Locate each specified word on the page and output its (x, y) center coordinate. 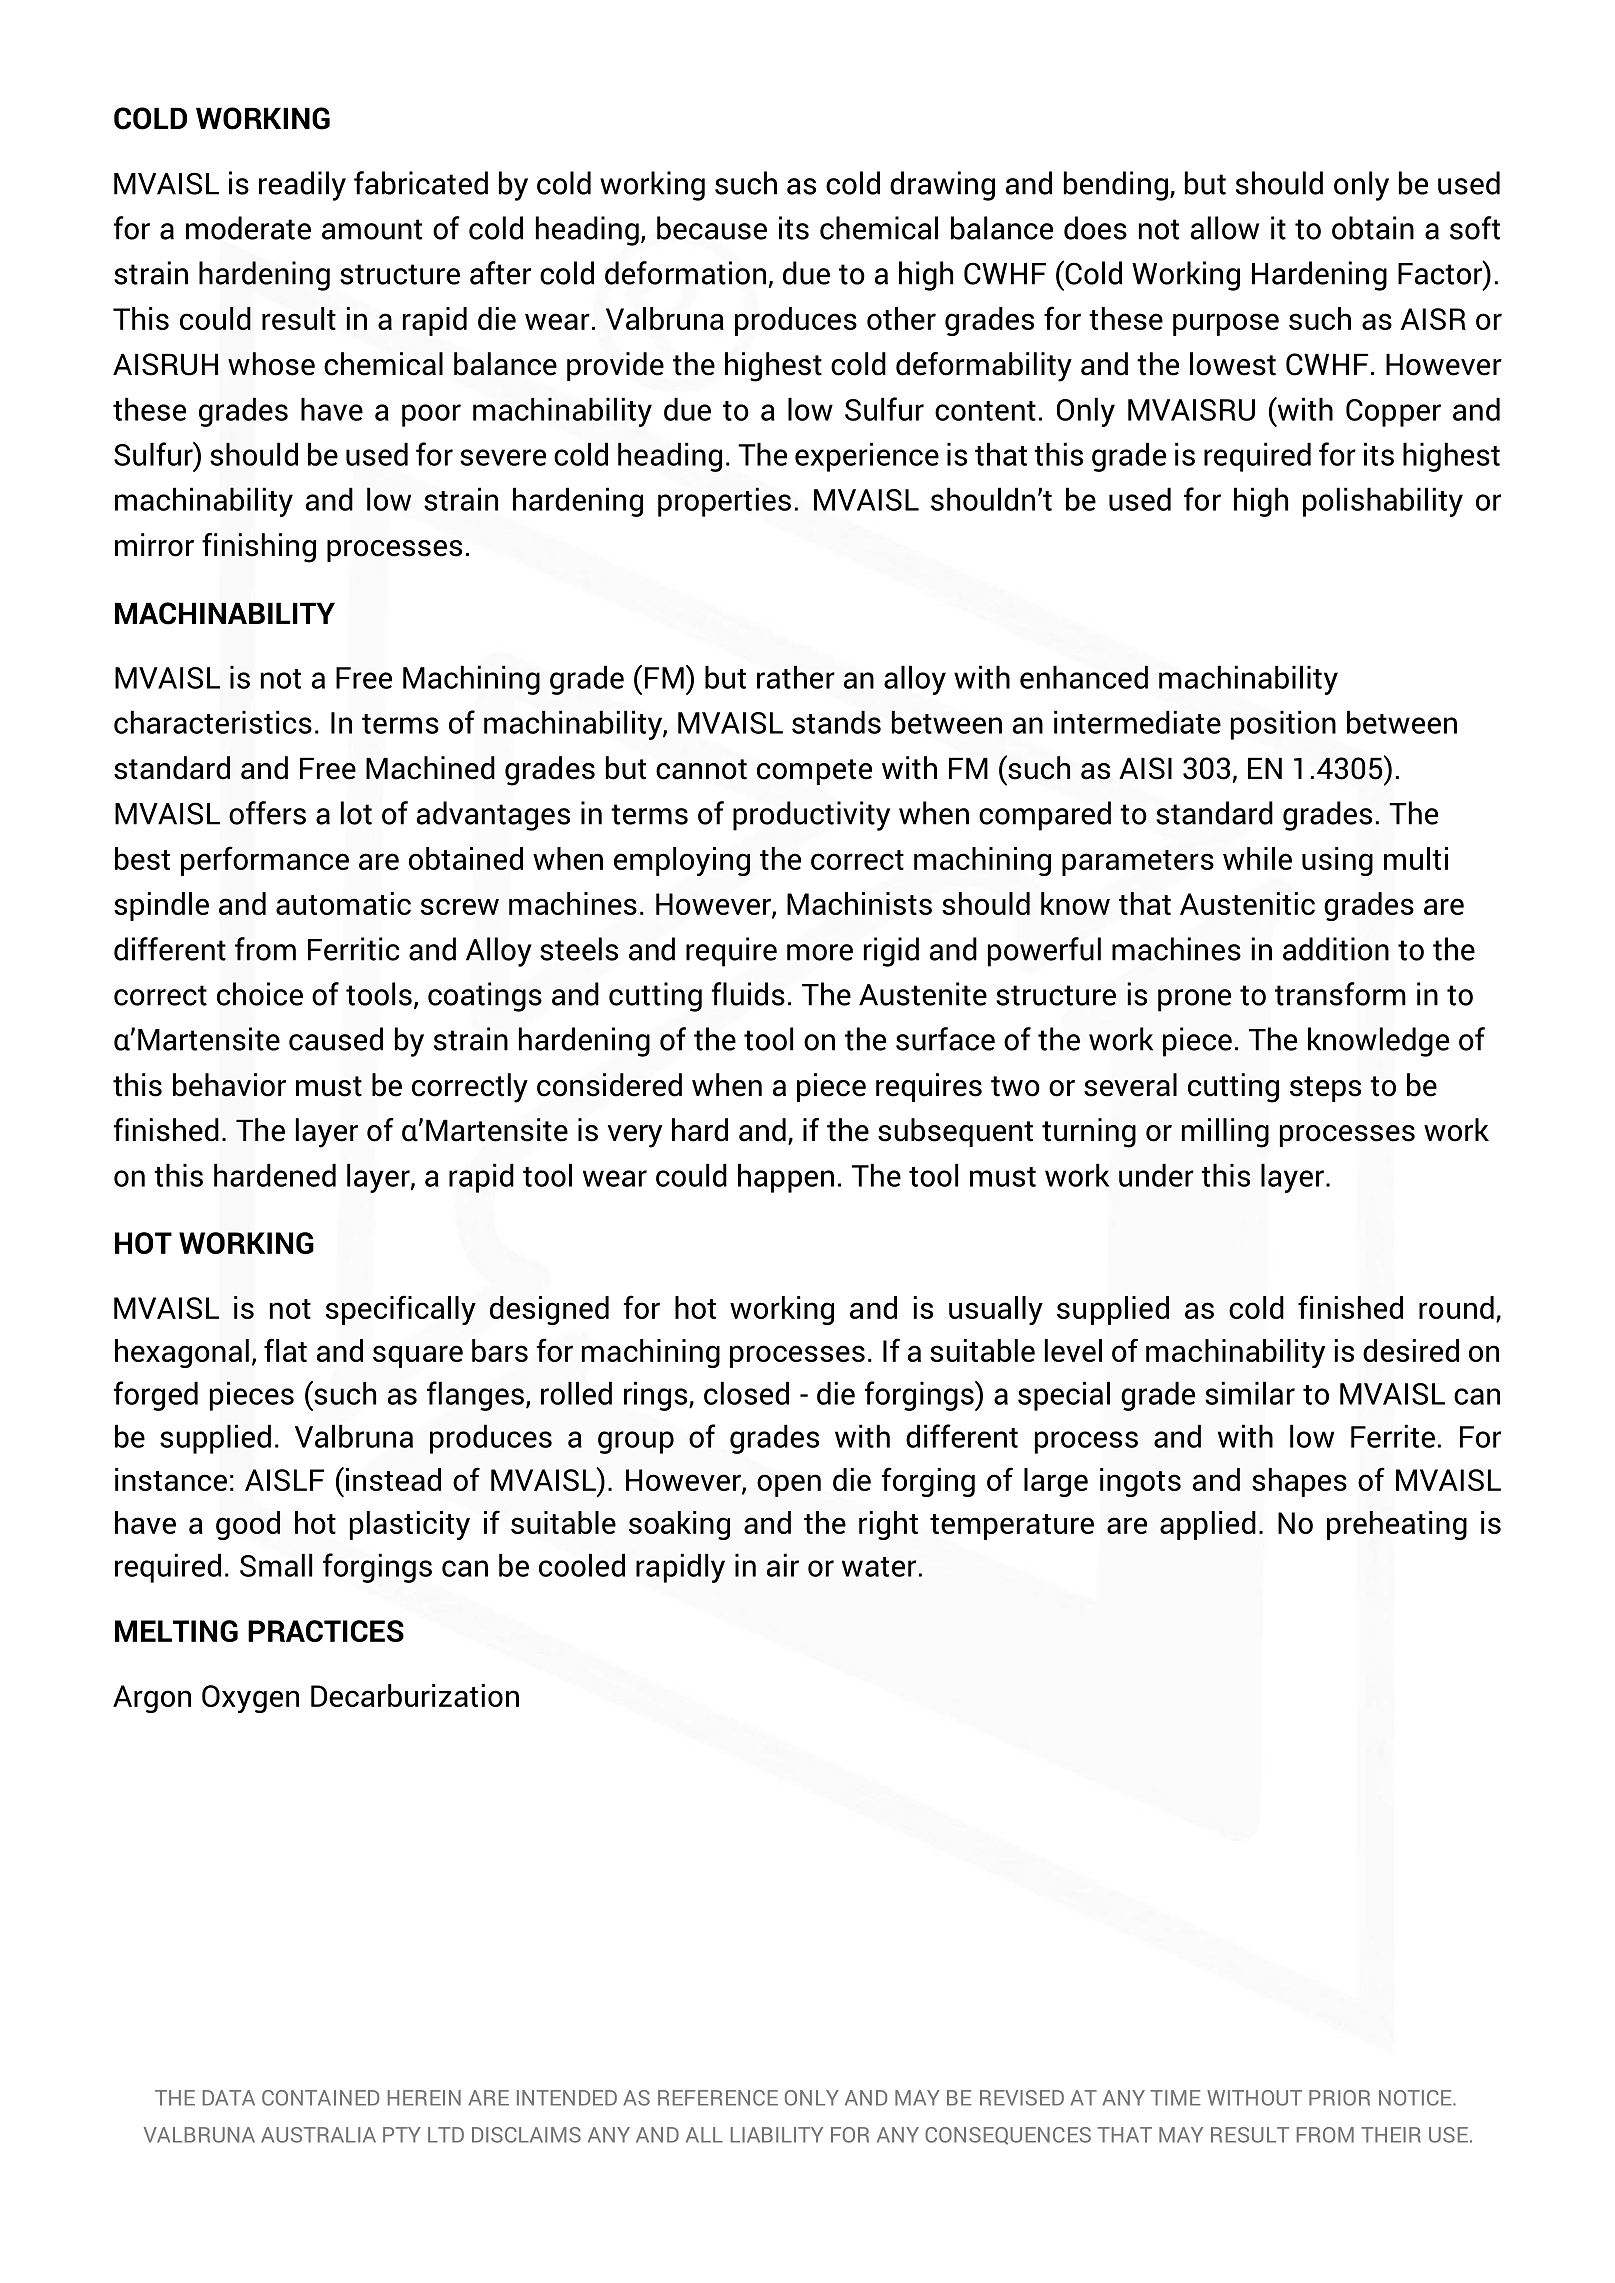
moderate (248, 228)
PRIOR (1339, 2098)
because (712, 228)
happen (786, 1178)
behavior (229, 1085)
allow (1225, 228)
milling (1225, 1133)
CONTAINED (320, 2098)
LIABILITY (777, 2135)
